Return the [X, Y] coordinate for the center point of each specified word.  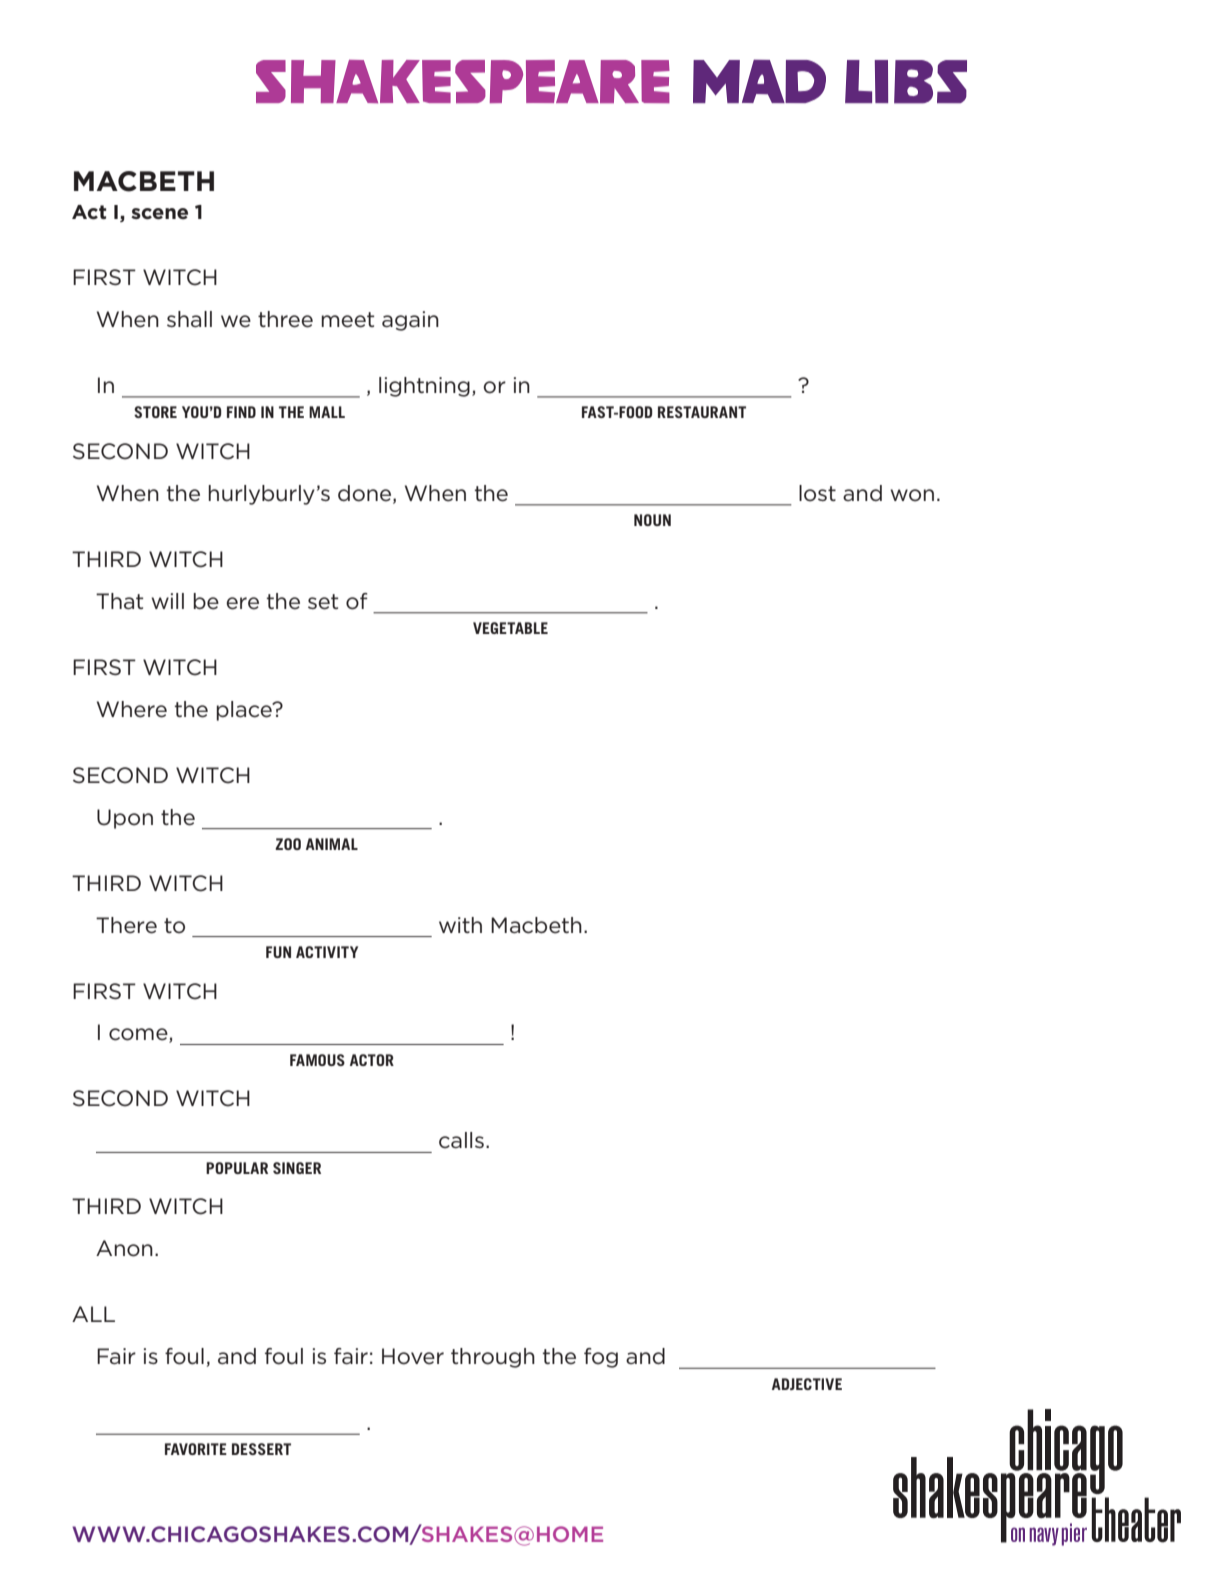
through [493, 1358]
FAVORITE [196, 1449]
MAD [759, 81]
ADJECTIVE [807, 1384]
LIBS [906, 82]
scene [159, 214]
